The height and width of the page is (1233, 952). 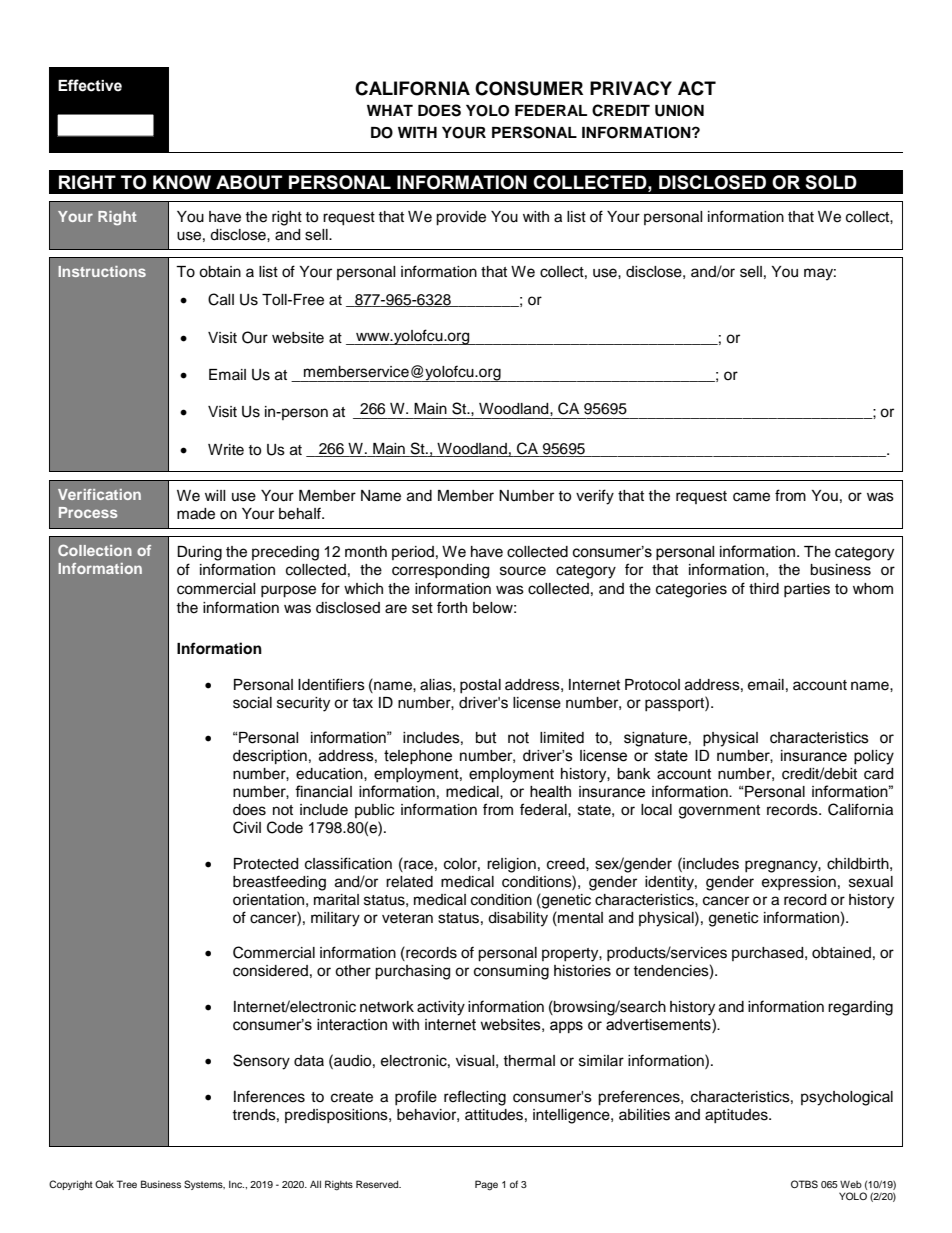 I want to click on verify, so click(x=595, y=497).
